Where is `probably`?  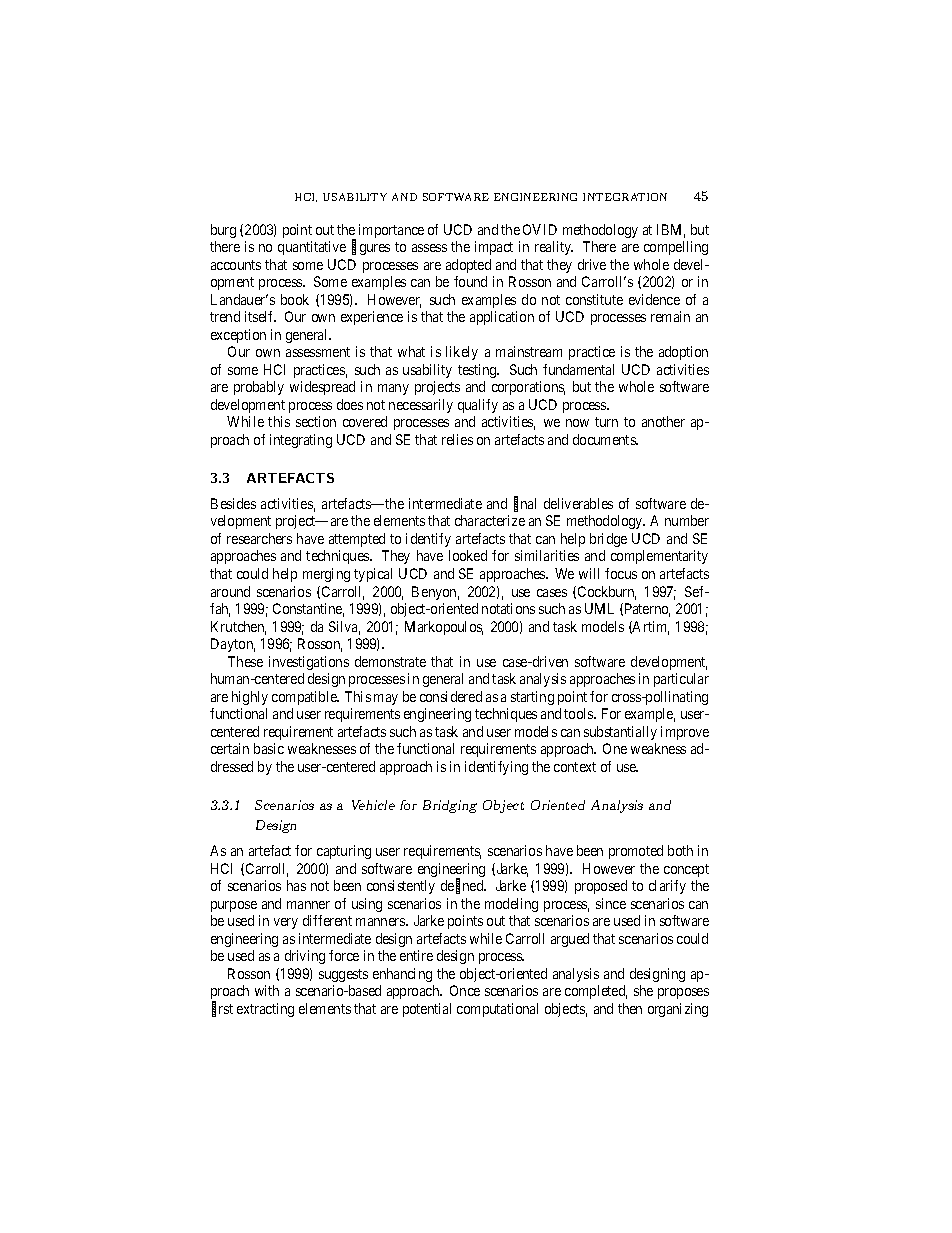 probably is located at coordinates (259, 388).
